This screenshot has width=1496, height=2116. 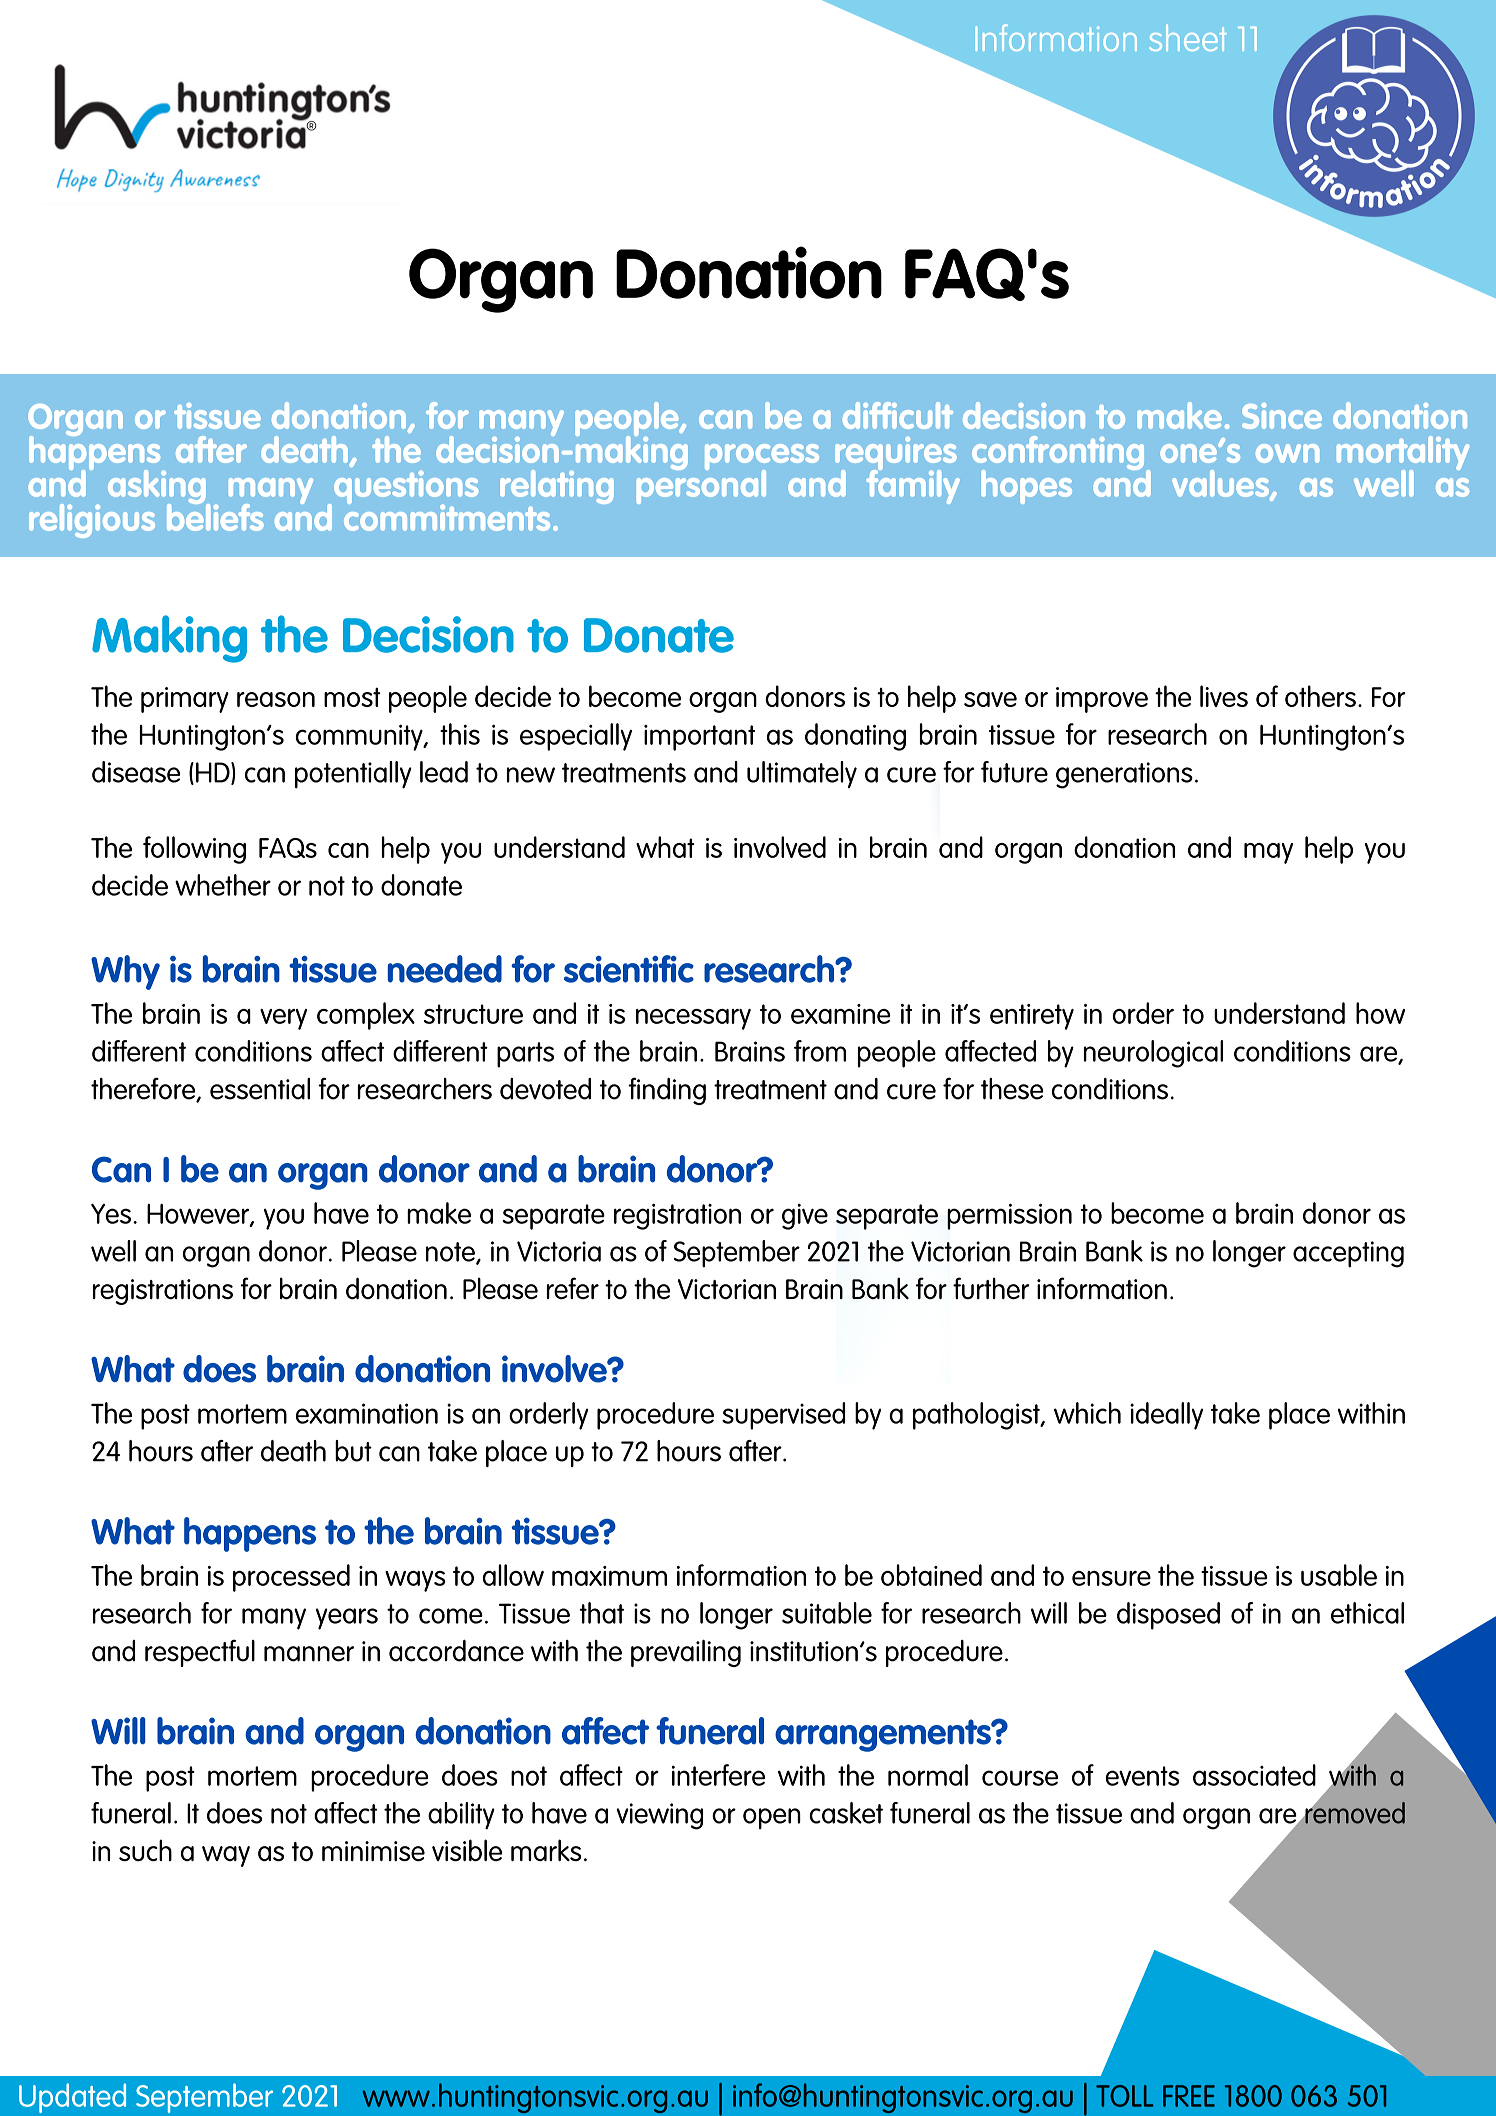 What do you see at coordinates (1224, 696) in the screenshot?
I see `lives` at bounding box center [1224, 696].
